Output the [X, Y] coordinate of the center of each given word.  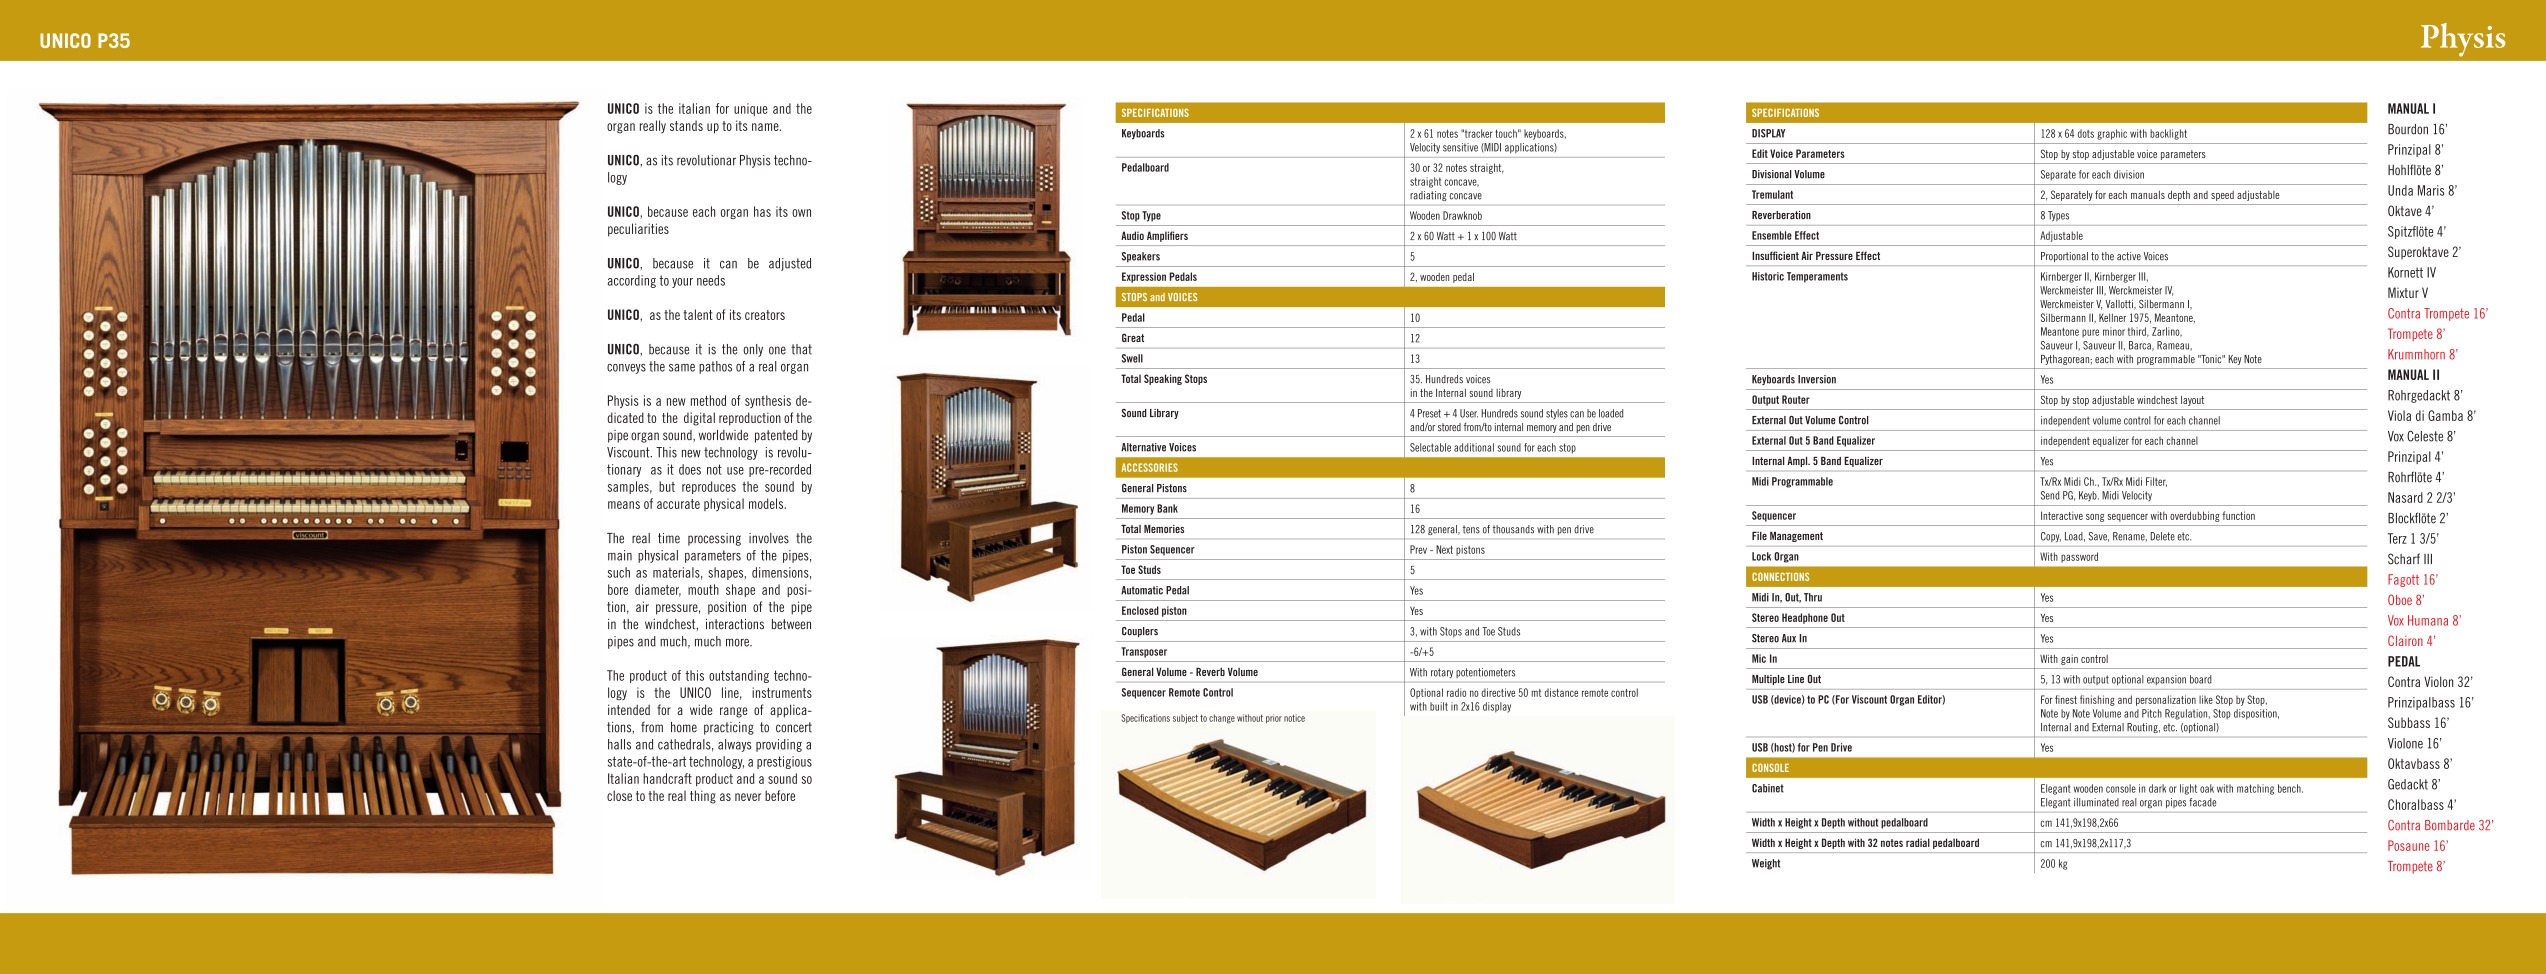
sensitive [1460, 147]
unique [751, 109]
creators [765, 315]
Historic [1768, 276]
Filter [2156, 482]
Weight [1766, 864]
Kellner [2112, 317]
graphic [2112, 134]
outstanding [739, 676]
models [767, 503]
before [780, 795]
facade [2202, 802]
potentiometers [1485, 673]
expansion [2166, 680]
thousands [1513, 529]
